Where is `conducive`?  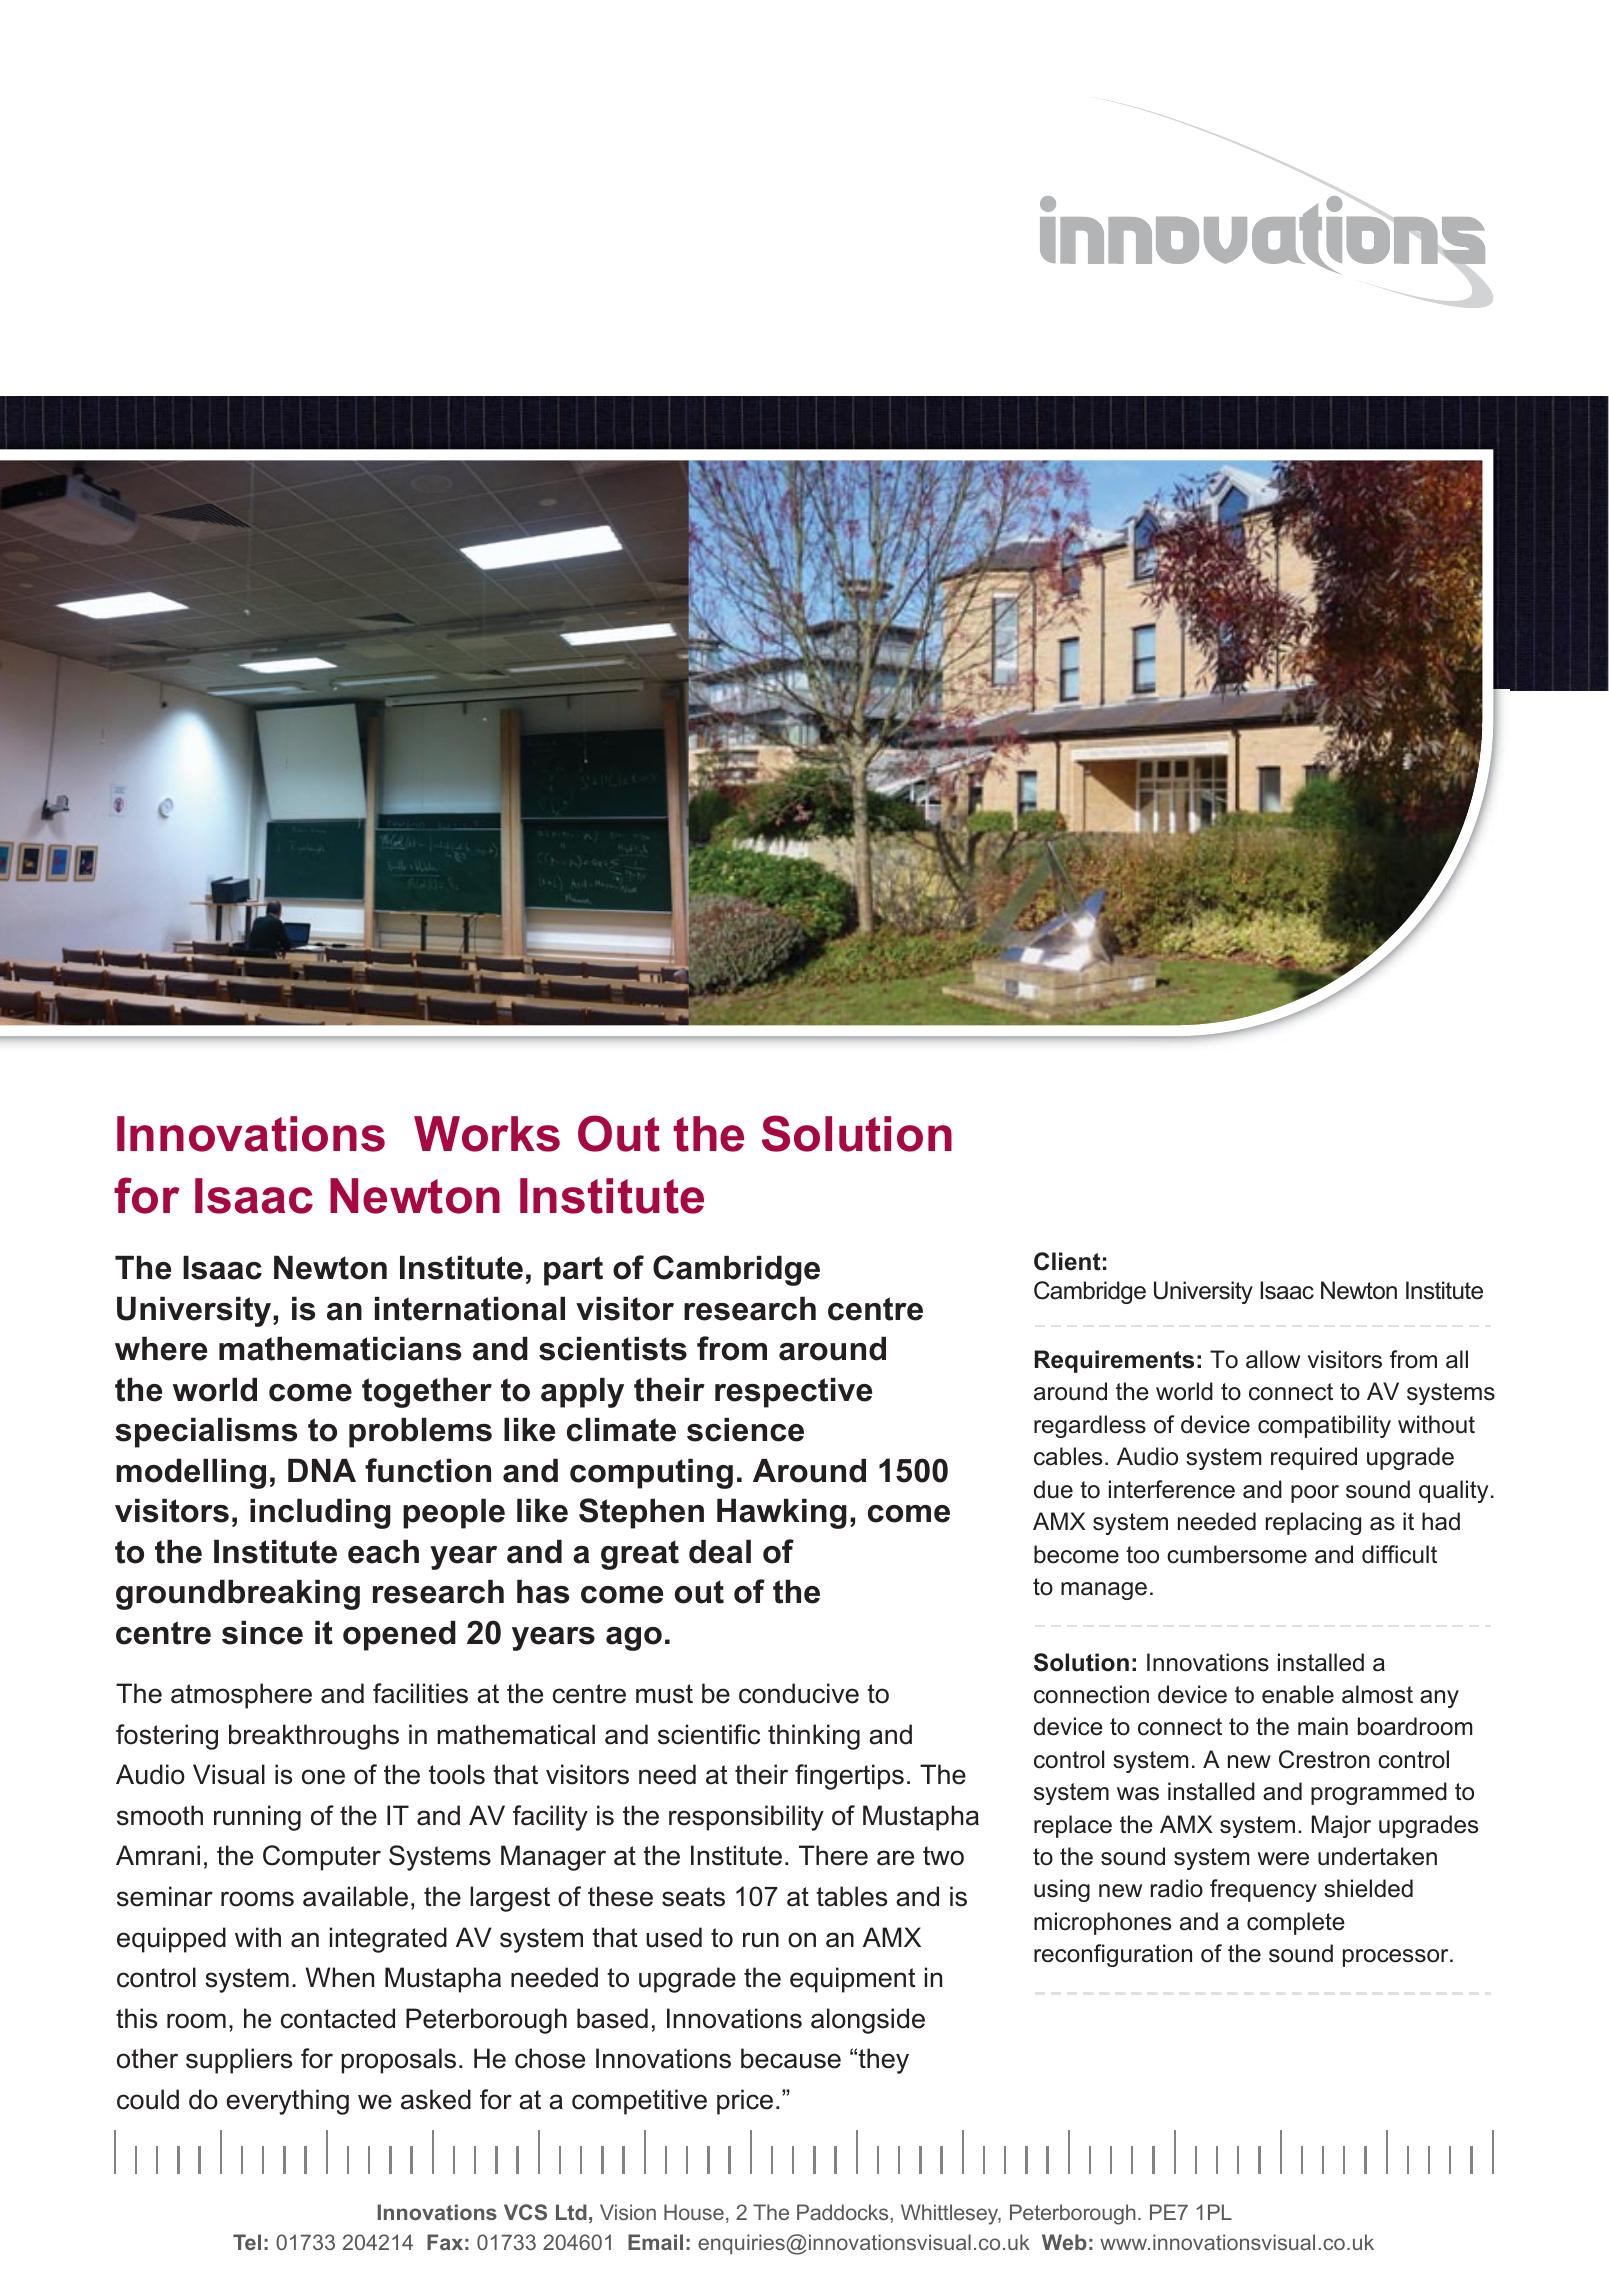 conducive is located at coordinates (799, 1693).
